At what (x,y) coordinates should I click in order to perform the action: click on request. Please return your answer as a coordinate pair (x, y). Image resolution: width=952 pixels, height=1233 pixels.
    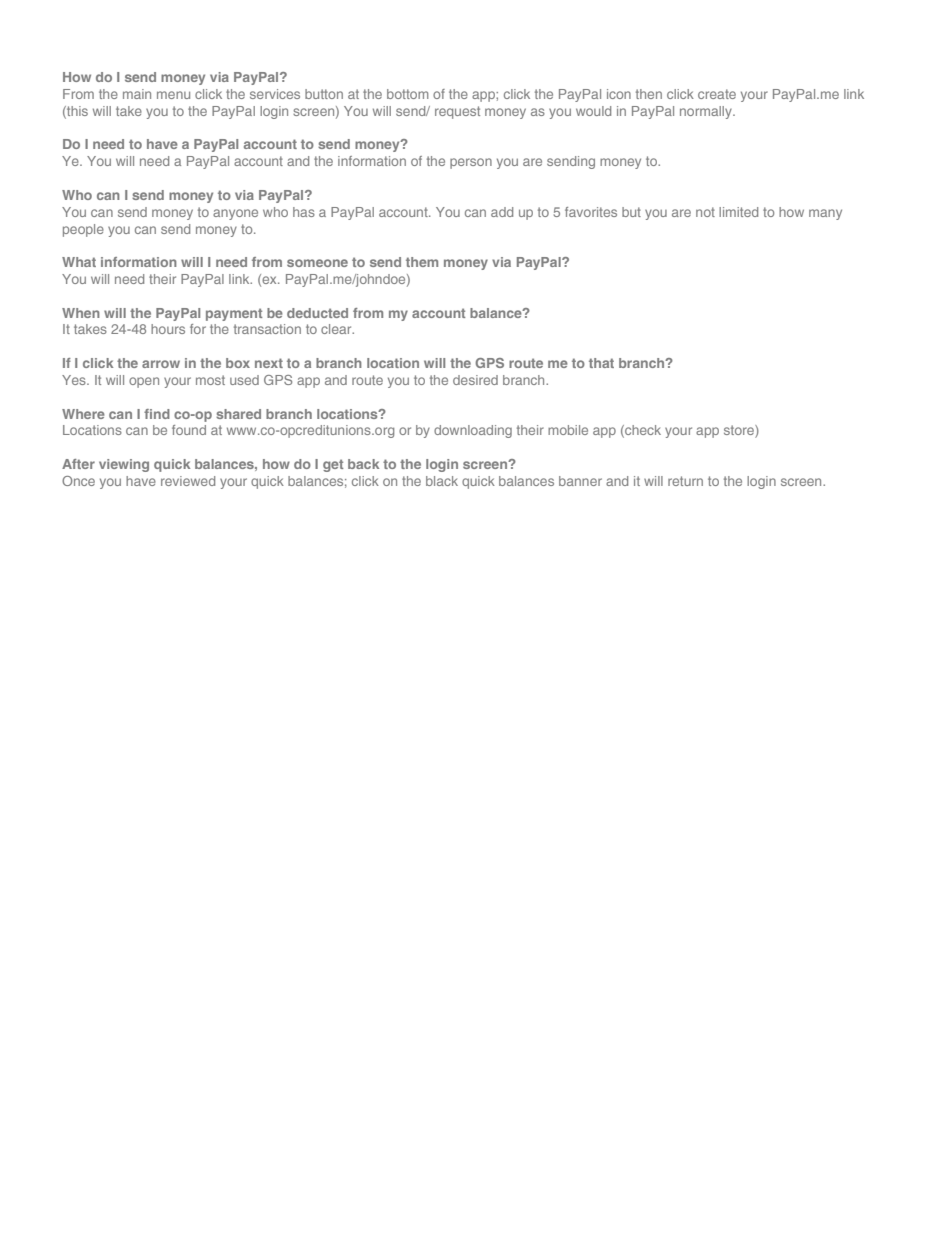
    Looking at the image, I should click on (457, 112).
